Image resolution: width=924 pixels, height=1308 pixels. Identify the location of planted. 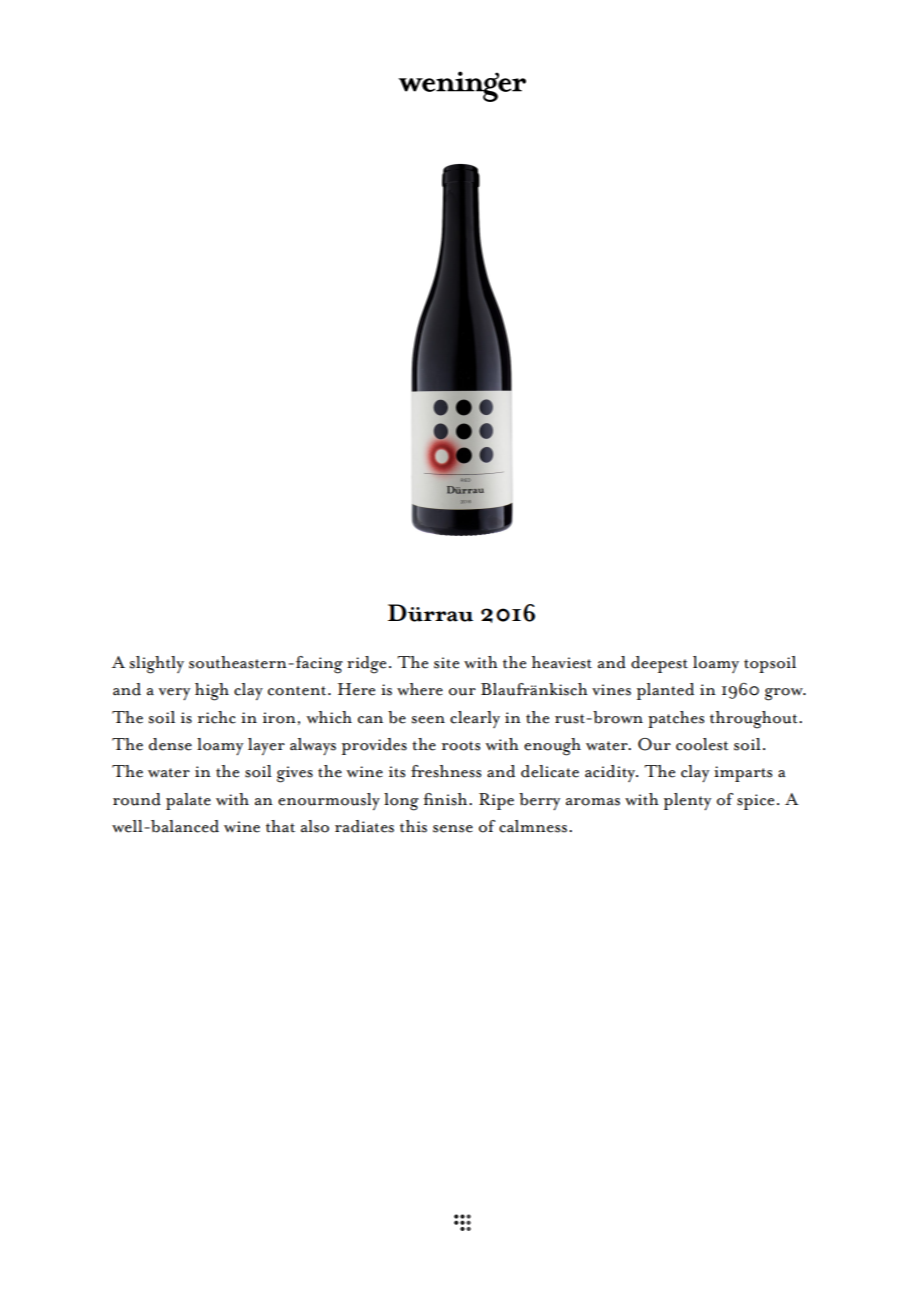
(665, 691).
